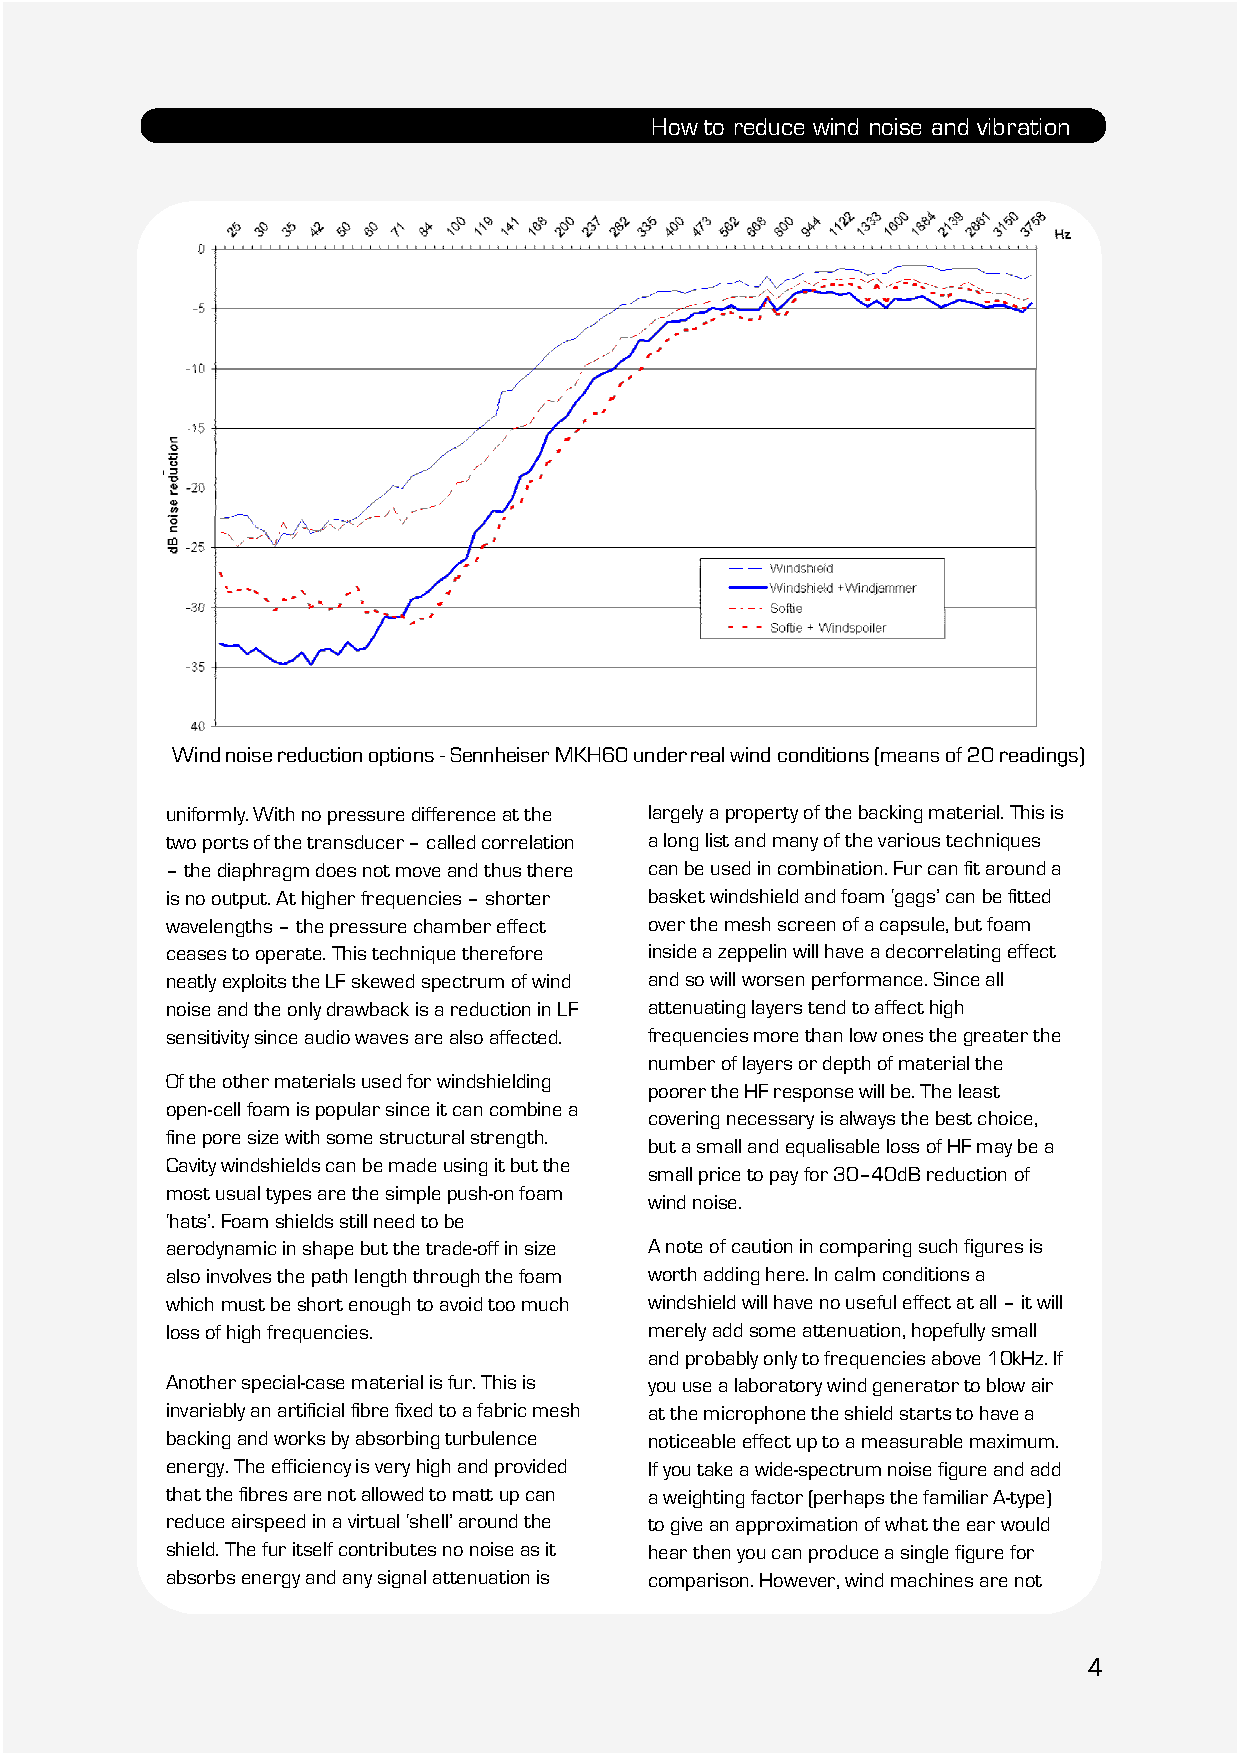 This image has width=1244, height=1761. I want to click on audio, so click(327, 1037).
